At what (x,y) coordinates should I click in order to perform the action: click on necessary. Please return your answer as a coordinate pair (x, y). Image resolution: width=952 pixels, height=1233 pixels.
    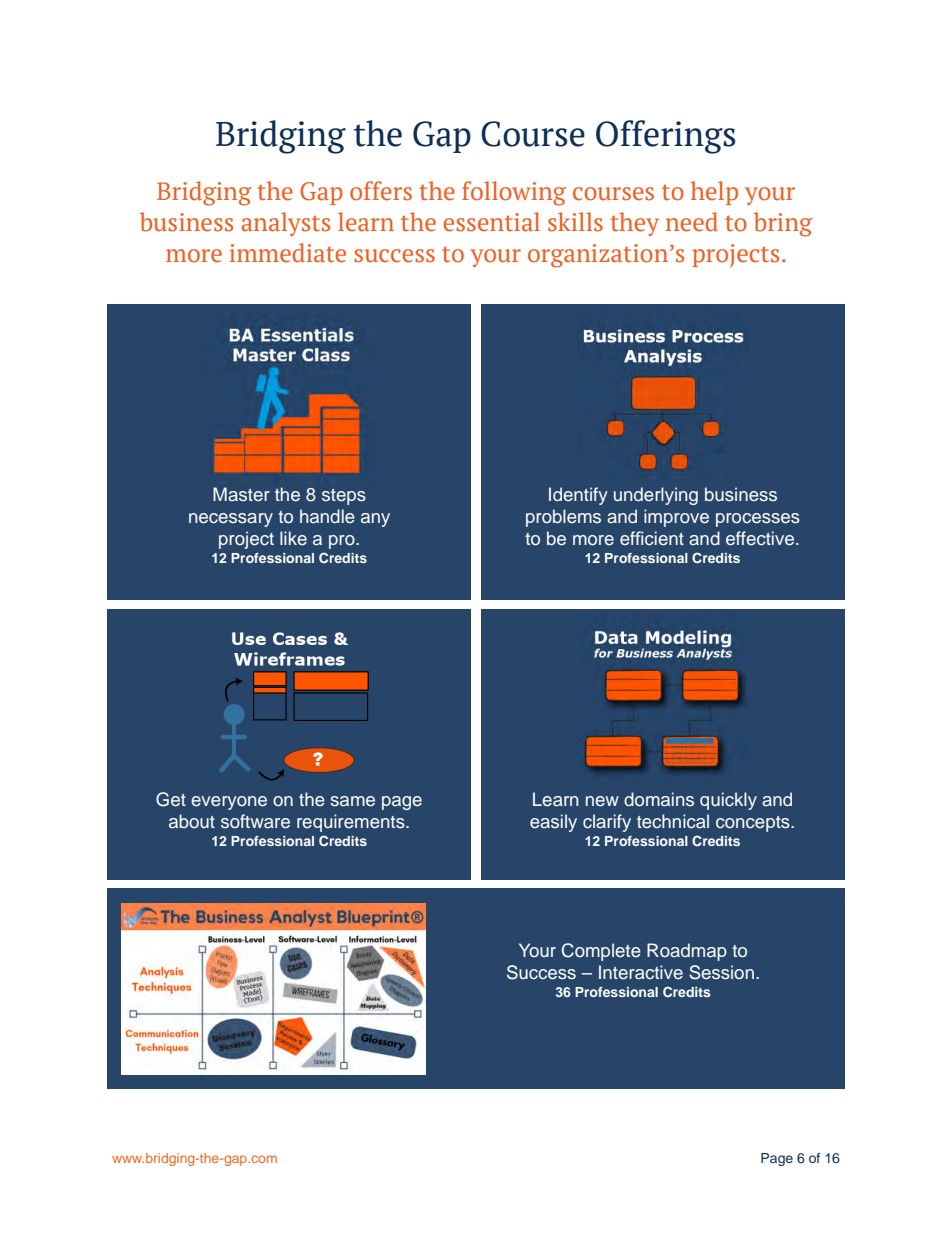
    Looking at the image, I should click on (231, 520).
